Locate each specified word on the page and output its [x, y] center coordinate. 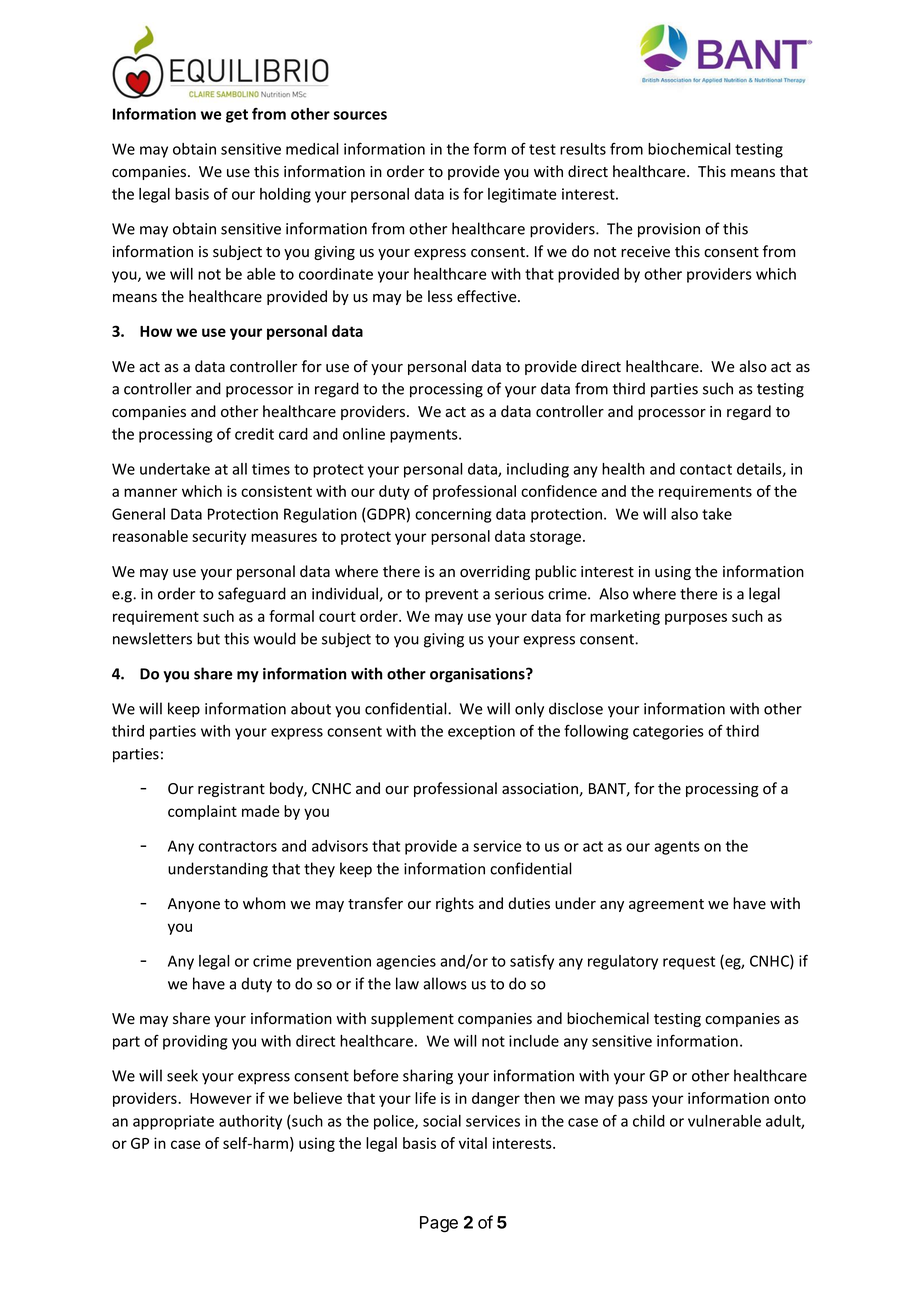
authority [250, 1122]
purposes [696, 619]
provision [669, 230]
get [237, 116]
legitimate [522, 195]
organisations [478, 675]
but [208, 638]
